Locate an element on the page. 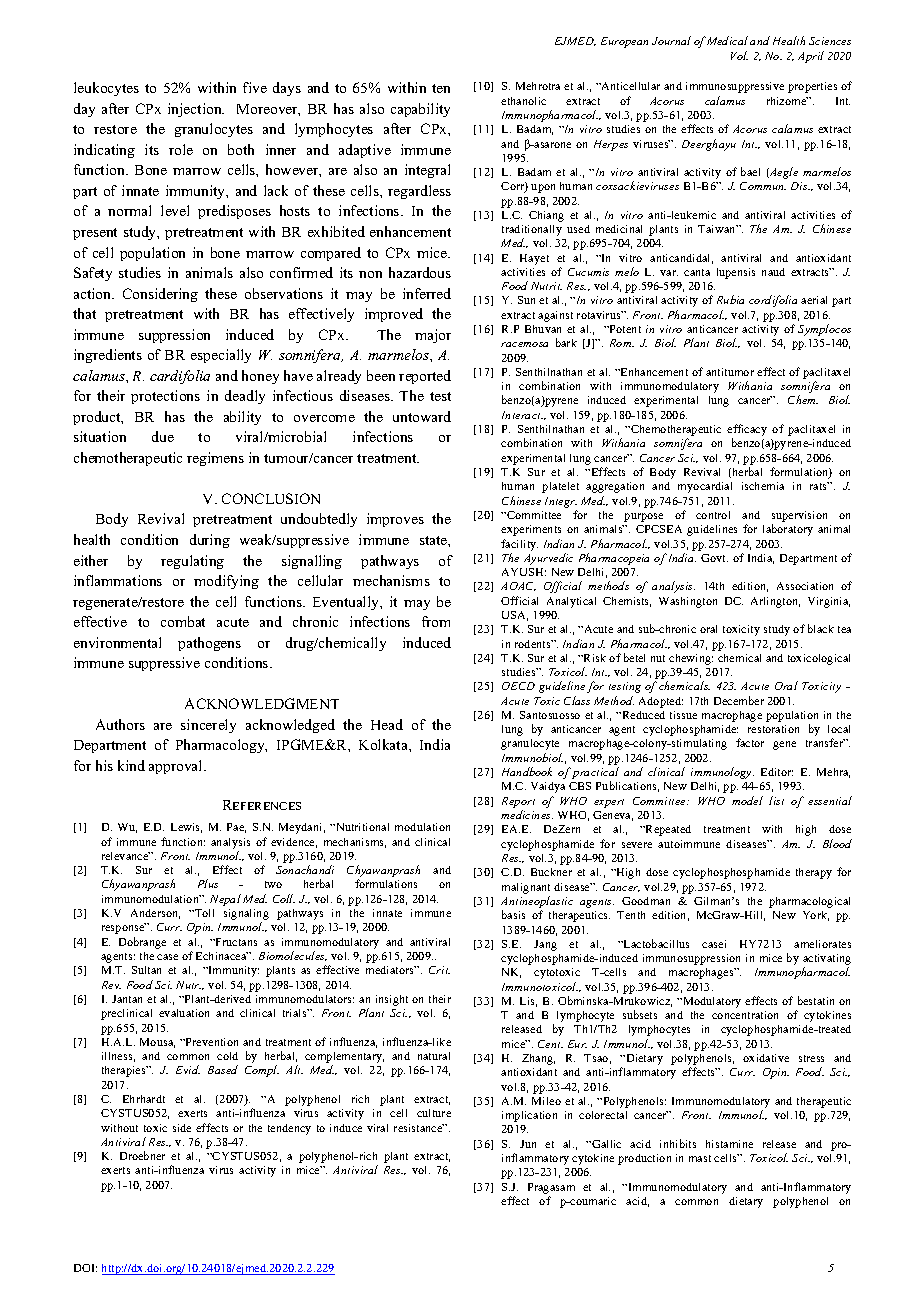 The height and width of the document is (1308, 924). Arlington is located at coordinates (775, 602).
